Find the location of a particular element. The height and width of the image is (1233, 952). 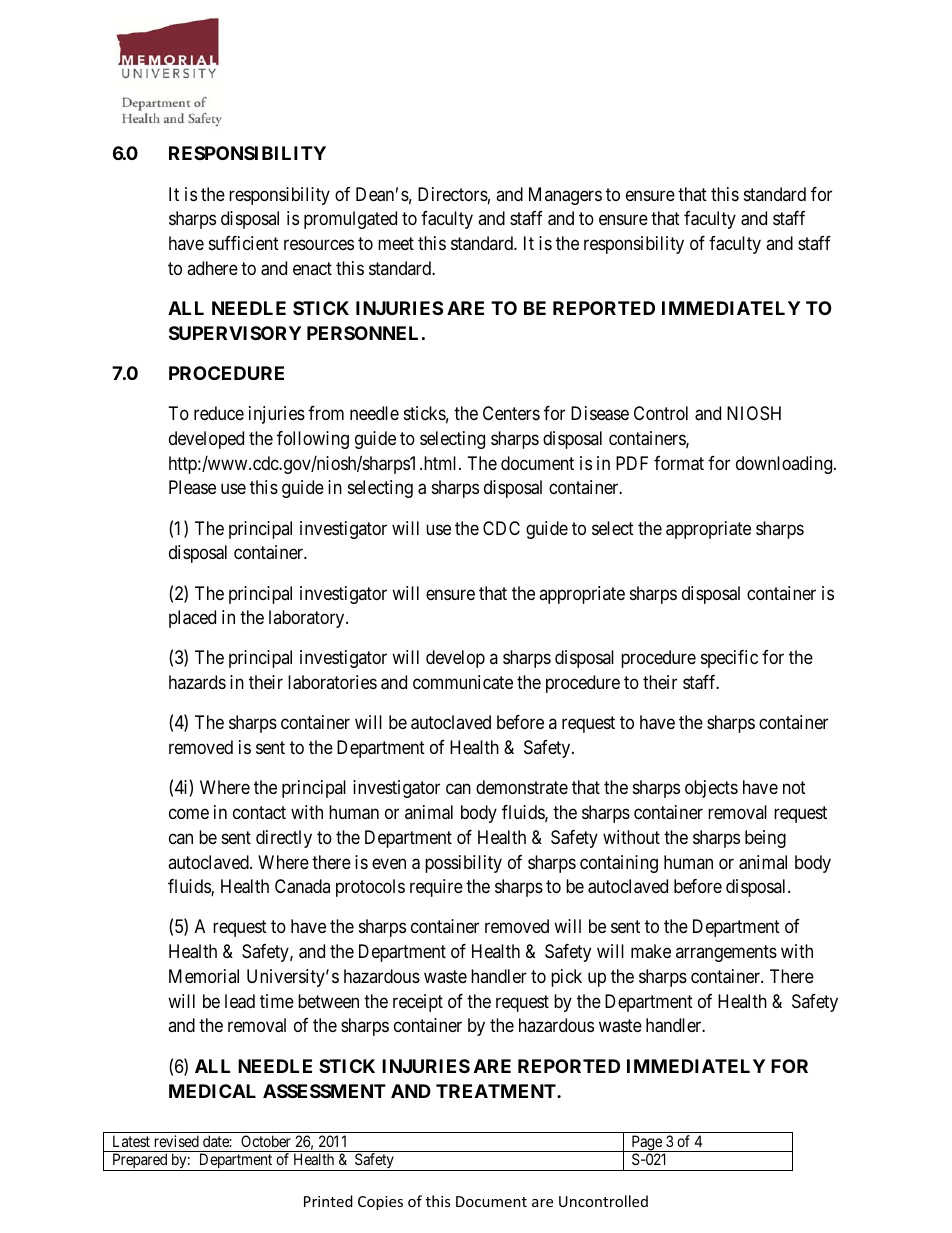

sufficient is located at coordinates (244, 243).
